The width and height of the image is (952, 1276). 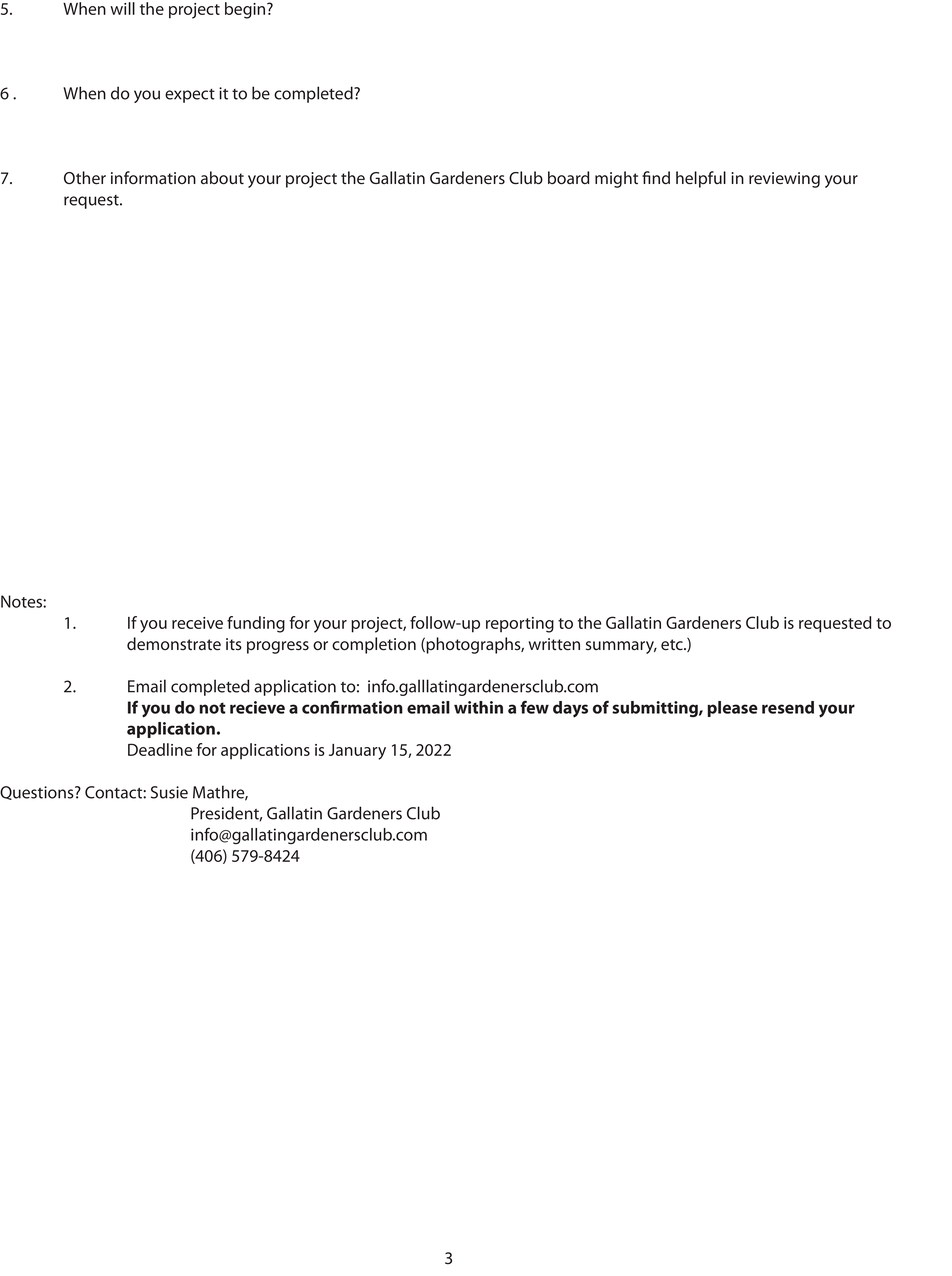 What do you see at coordinates (246, 10) in the image?
I see `begin` at bounding box center [246, 10].
